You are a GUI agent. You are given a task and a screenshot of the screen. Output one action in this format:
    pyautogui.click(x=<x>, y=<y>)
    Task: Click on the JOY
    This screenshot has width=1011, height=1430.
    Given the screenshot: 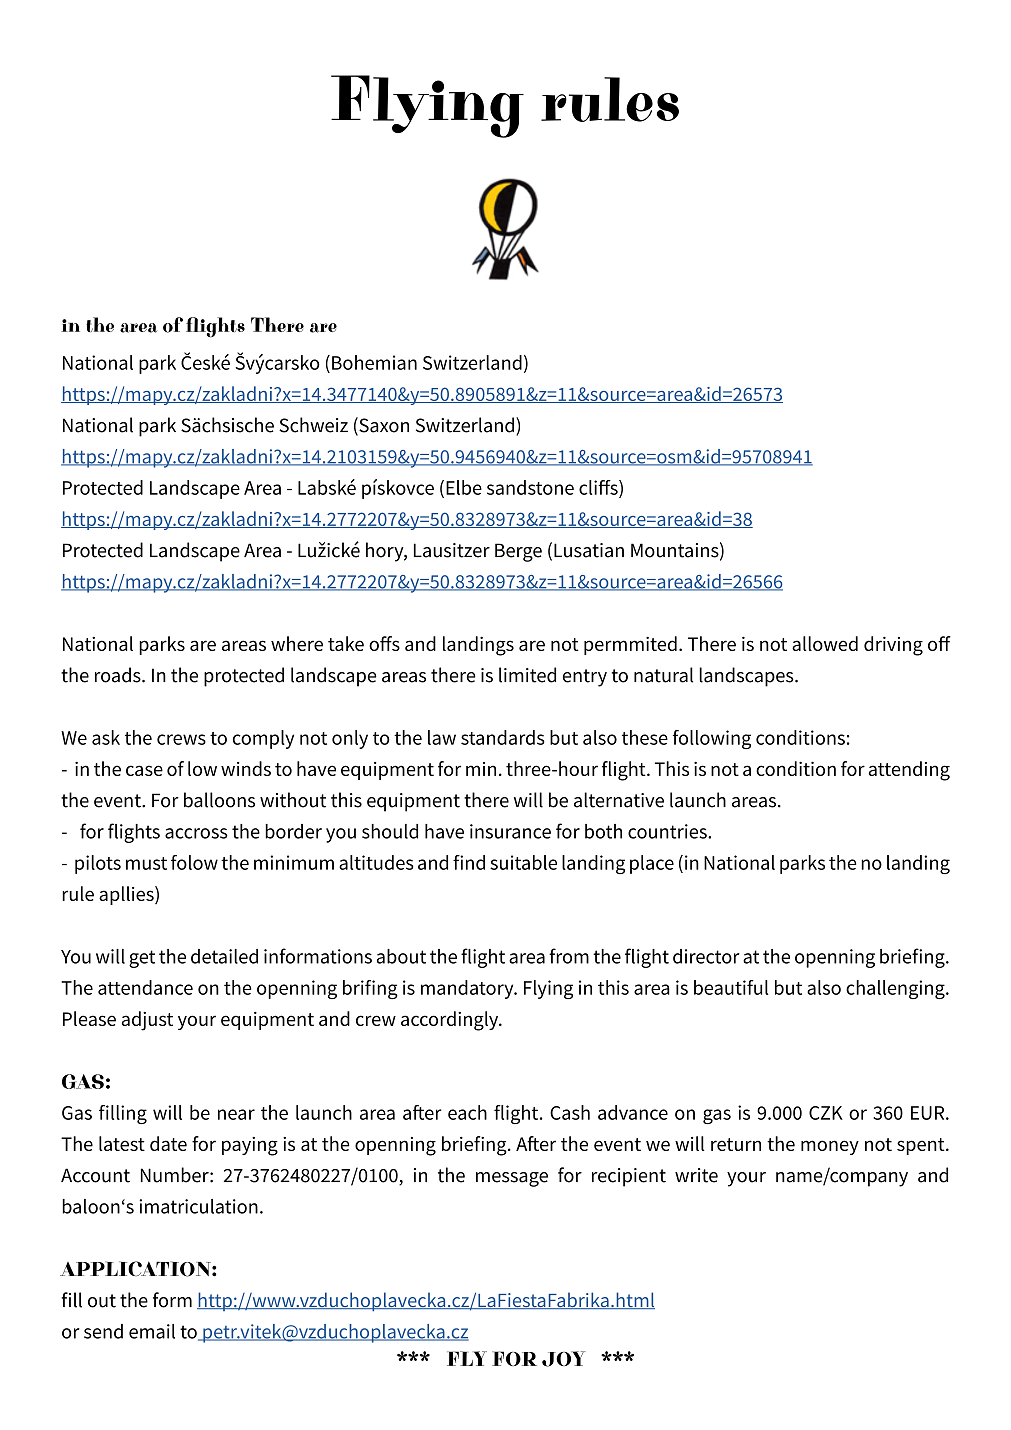 What is the action you would take?
    pyautogui.click(x=564, y=1359)
